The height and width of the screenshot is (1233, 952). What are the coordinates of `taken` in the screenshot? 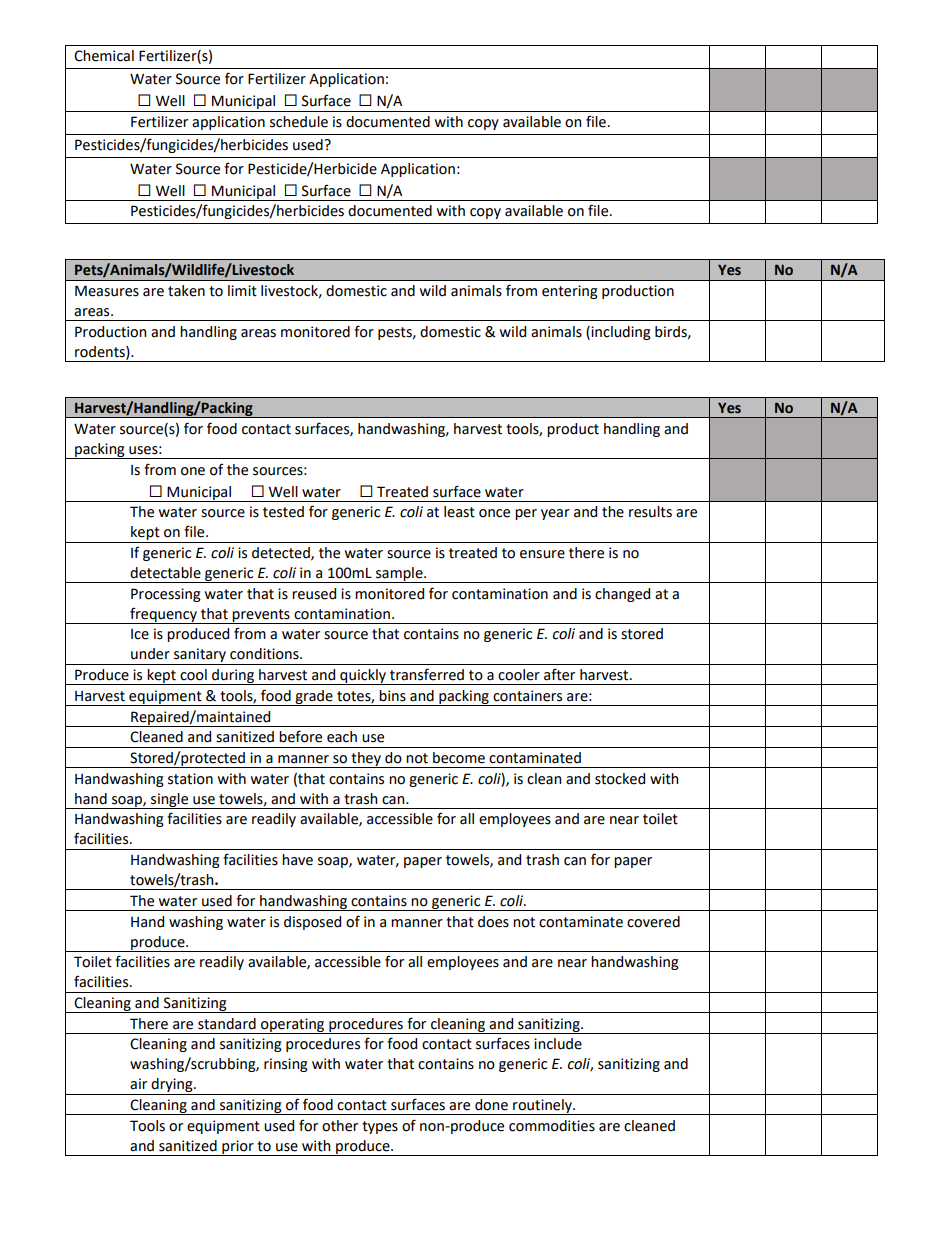 It's located at (186, 291).
